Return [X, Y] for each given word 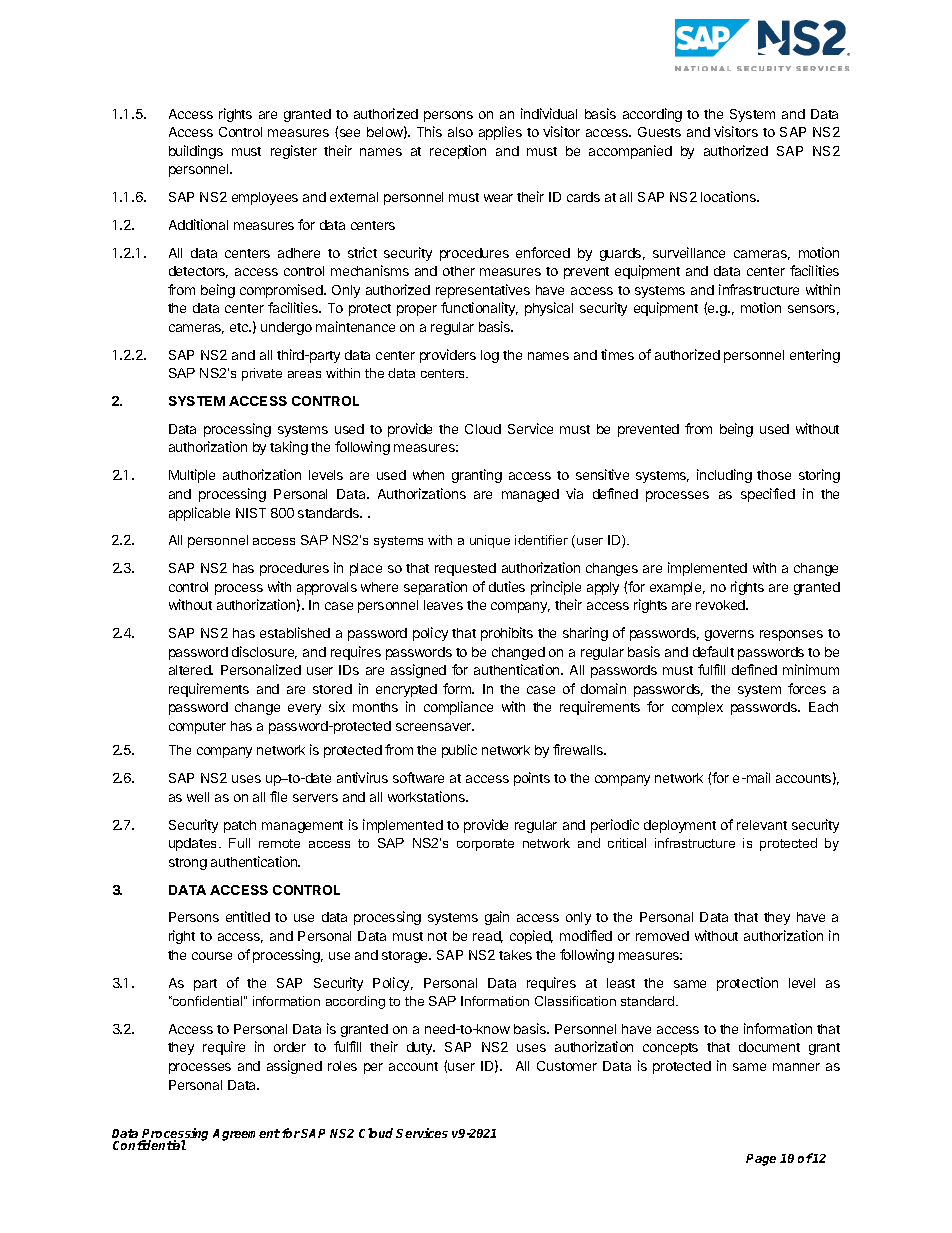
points [532, 779]
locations [729, 196]
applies [500, 133]
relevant [762, 825]
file [278, 796]
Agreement [246, 1135]
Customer [567, 1066]
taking [289, 448]
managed [530, 495]
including [724, 476]
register [294, 152]
